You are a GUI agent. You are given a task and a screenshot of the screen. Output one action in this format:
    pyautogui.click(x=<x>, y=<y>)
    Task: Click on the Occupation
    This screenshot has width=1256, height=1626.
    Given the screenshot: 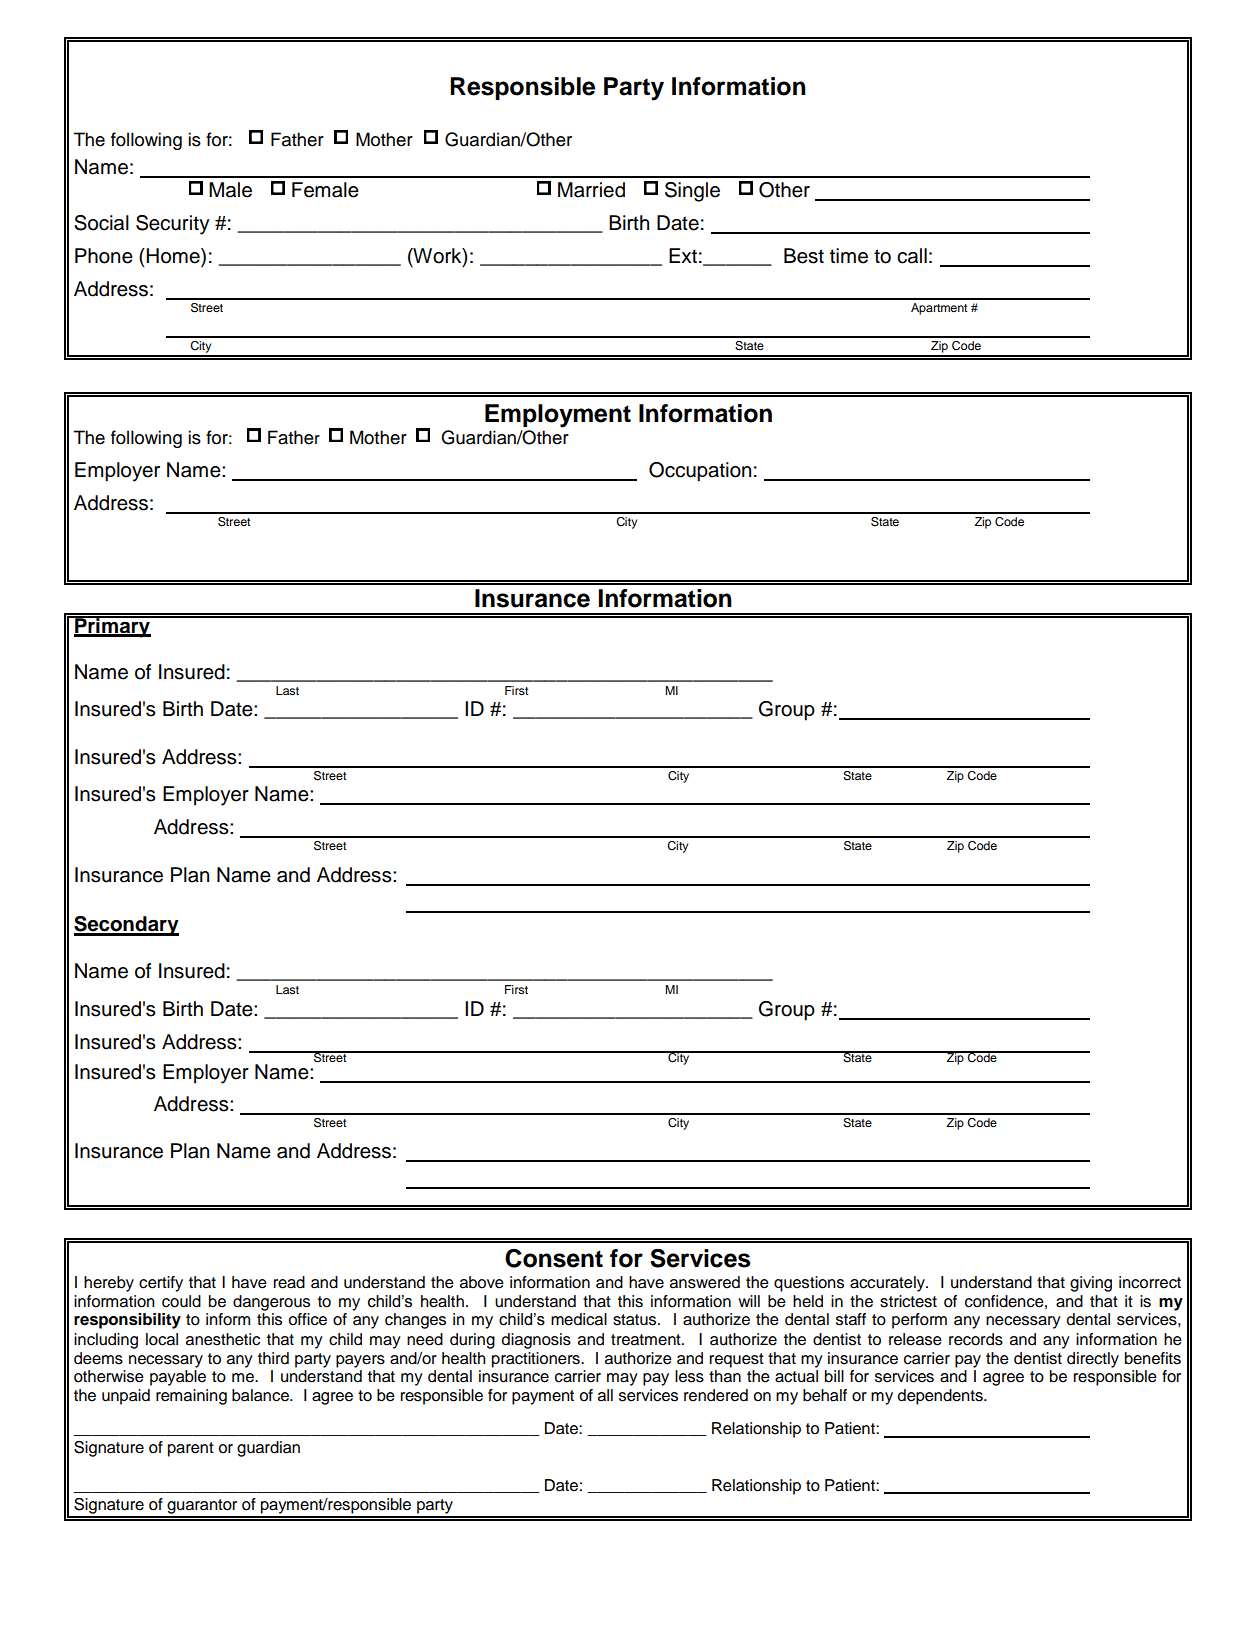 What is the action you would take?
    pyautogui.click(x=700, y=472)
